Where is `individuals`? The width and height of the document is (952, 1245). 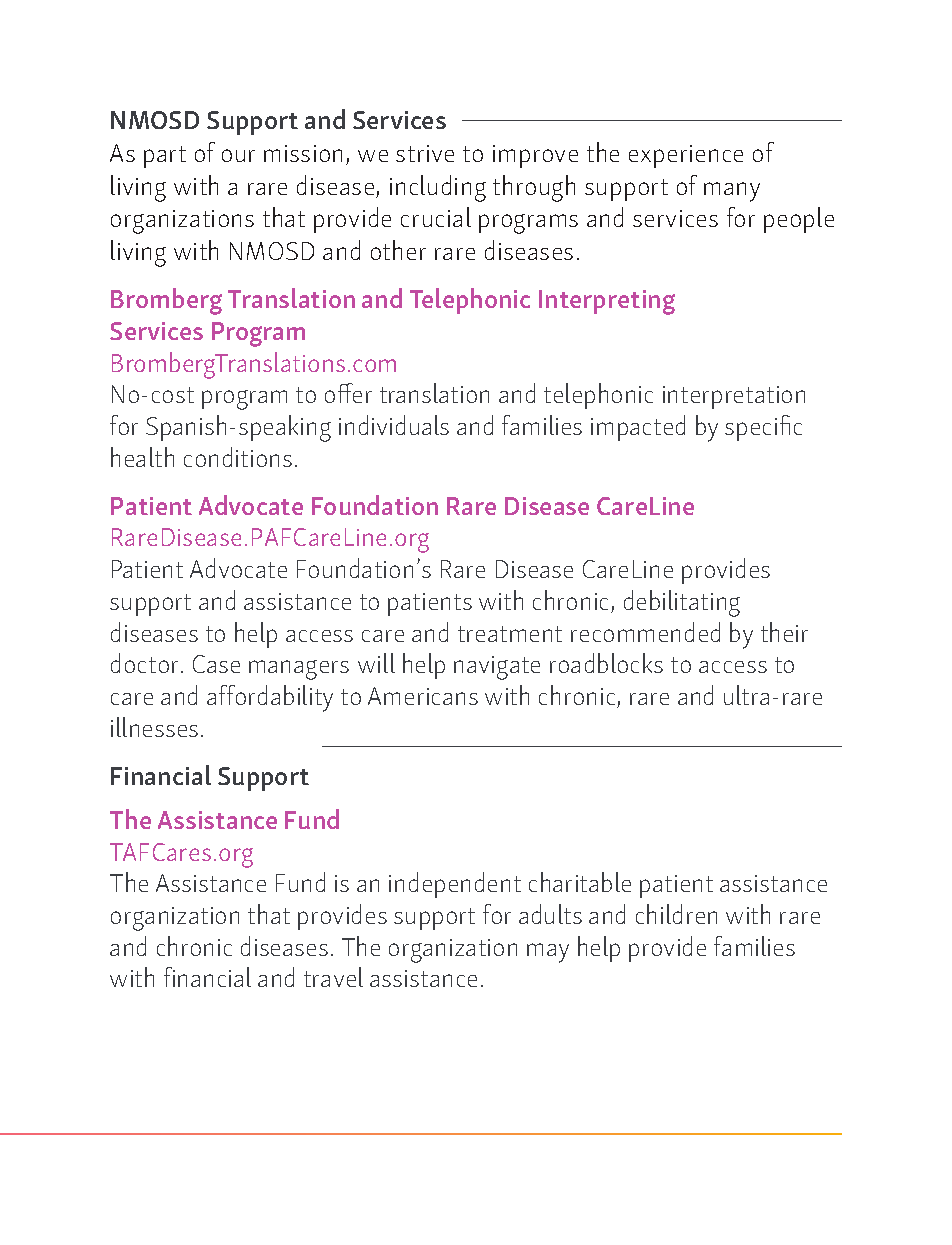
individuals is located at coordinates (394, 425).
